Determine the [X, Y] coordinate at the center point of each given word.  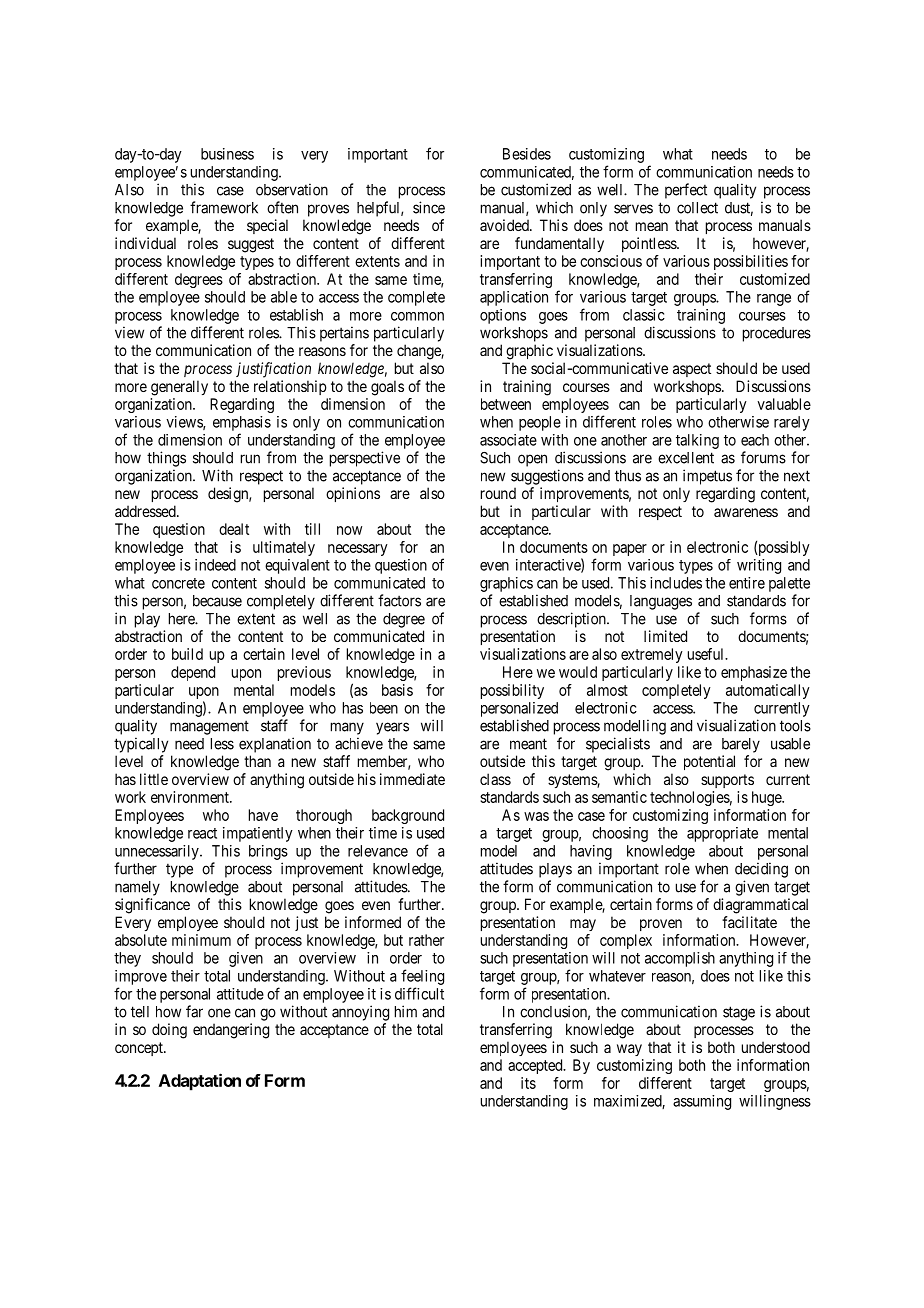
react [202, 833]
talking [697, 441]
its [528, 1083]
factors [399, 600]
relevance [378, 851]
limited [665, 636]
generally [179, 388]
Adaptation [200, 1082]
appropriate [722, 834]
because [217, 601]
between [506, 404]
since [429, 207]
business [227, 154]
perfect [686, 191]
